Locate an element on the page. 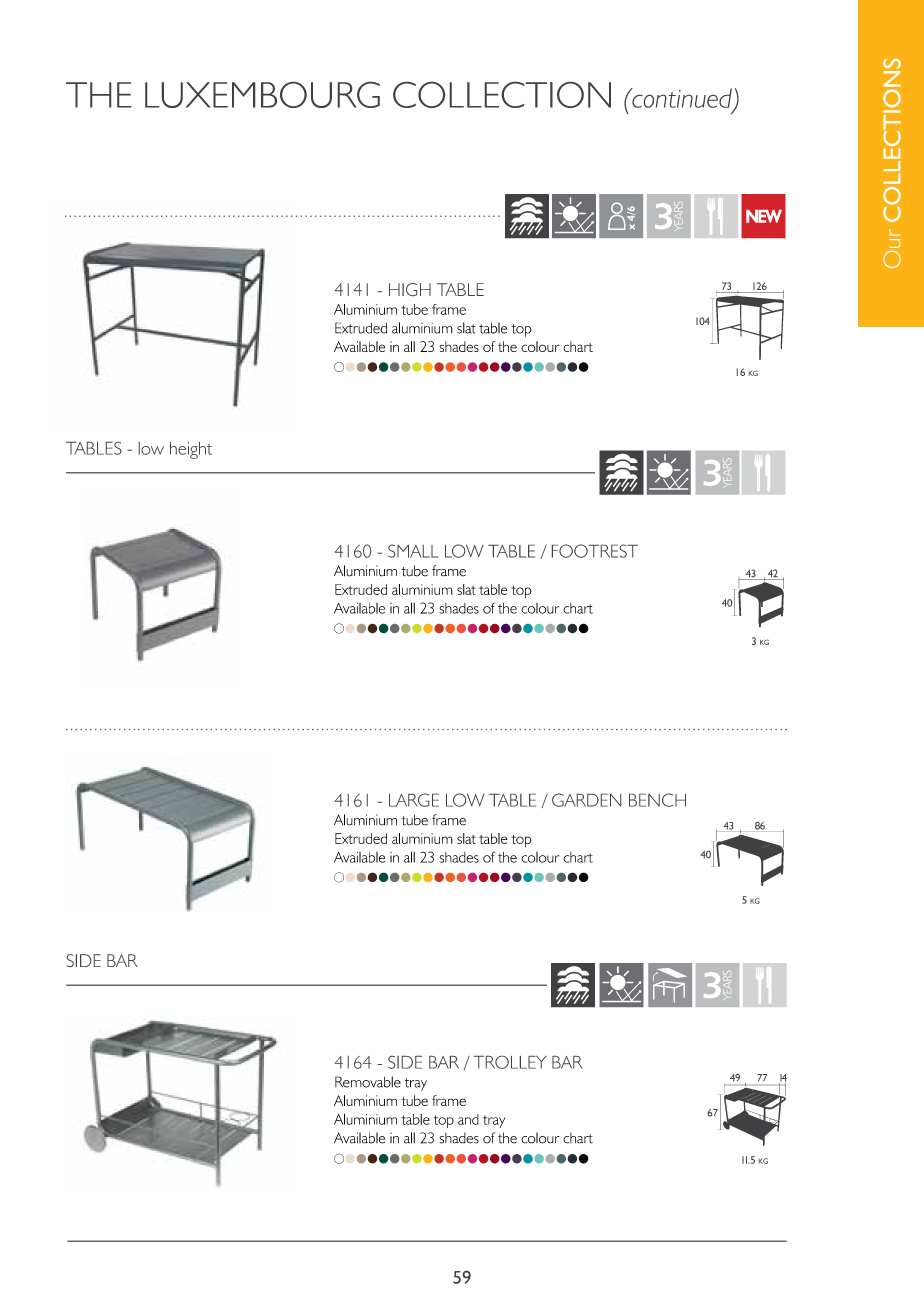 The height and width of the document is (1308, 924). height is located at coordinates (191, 450).
